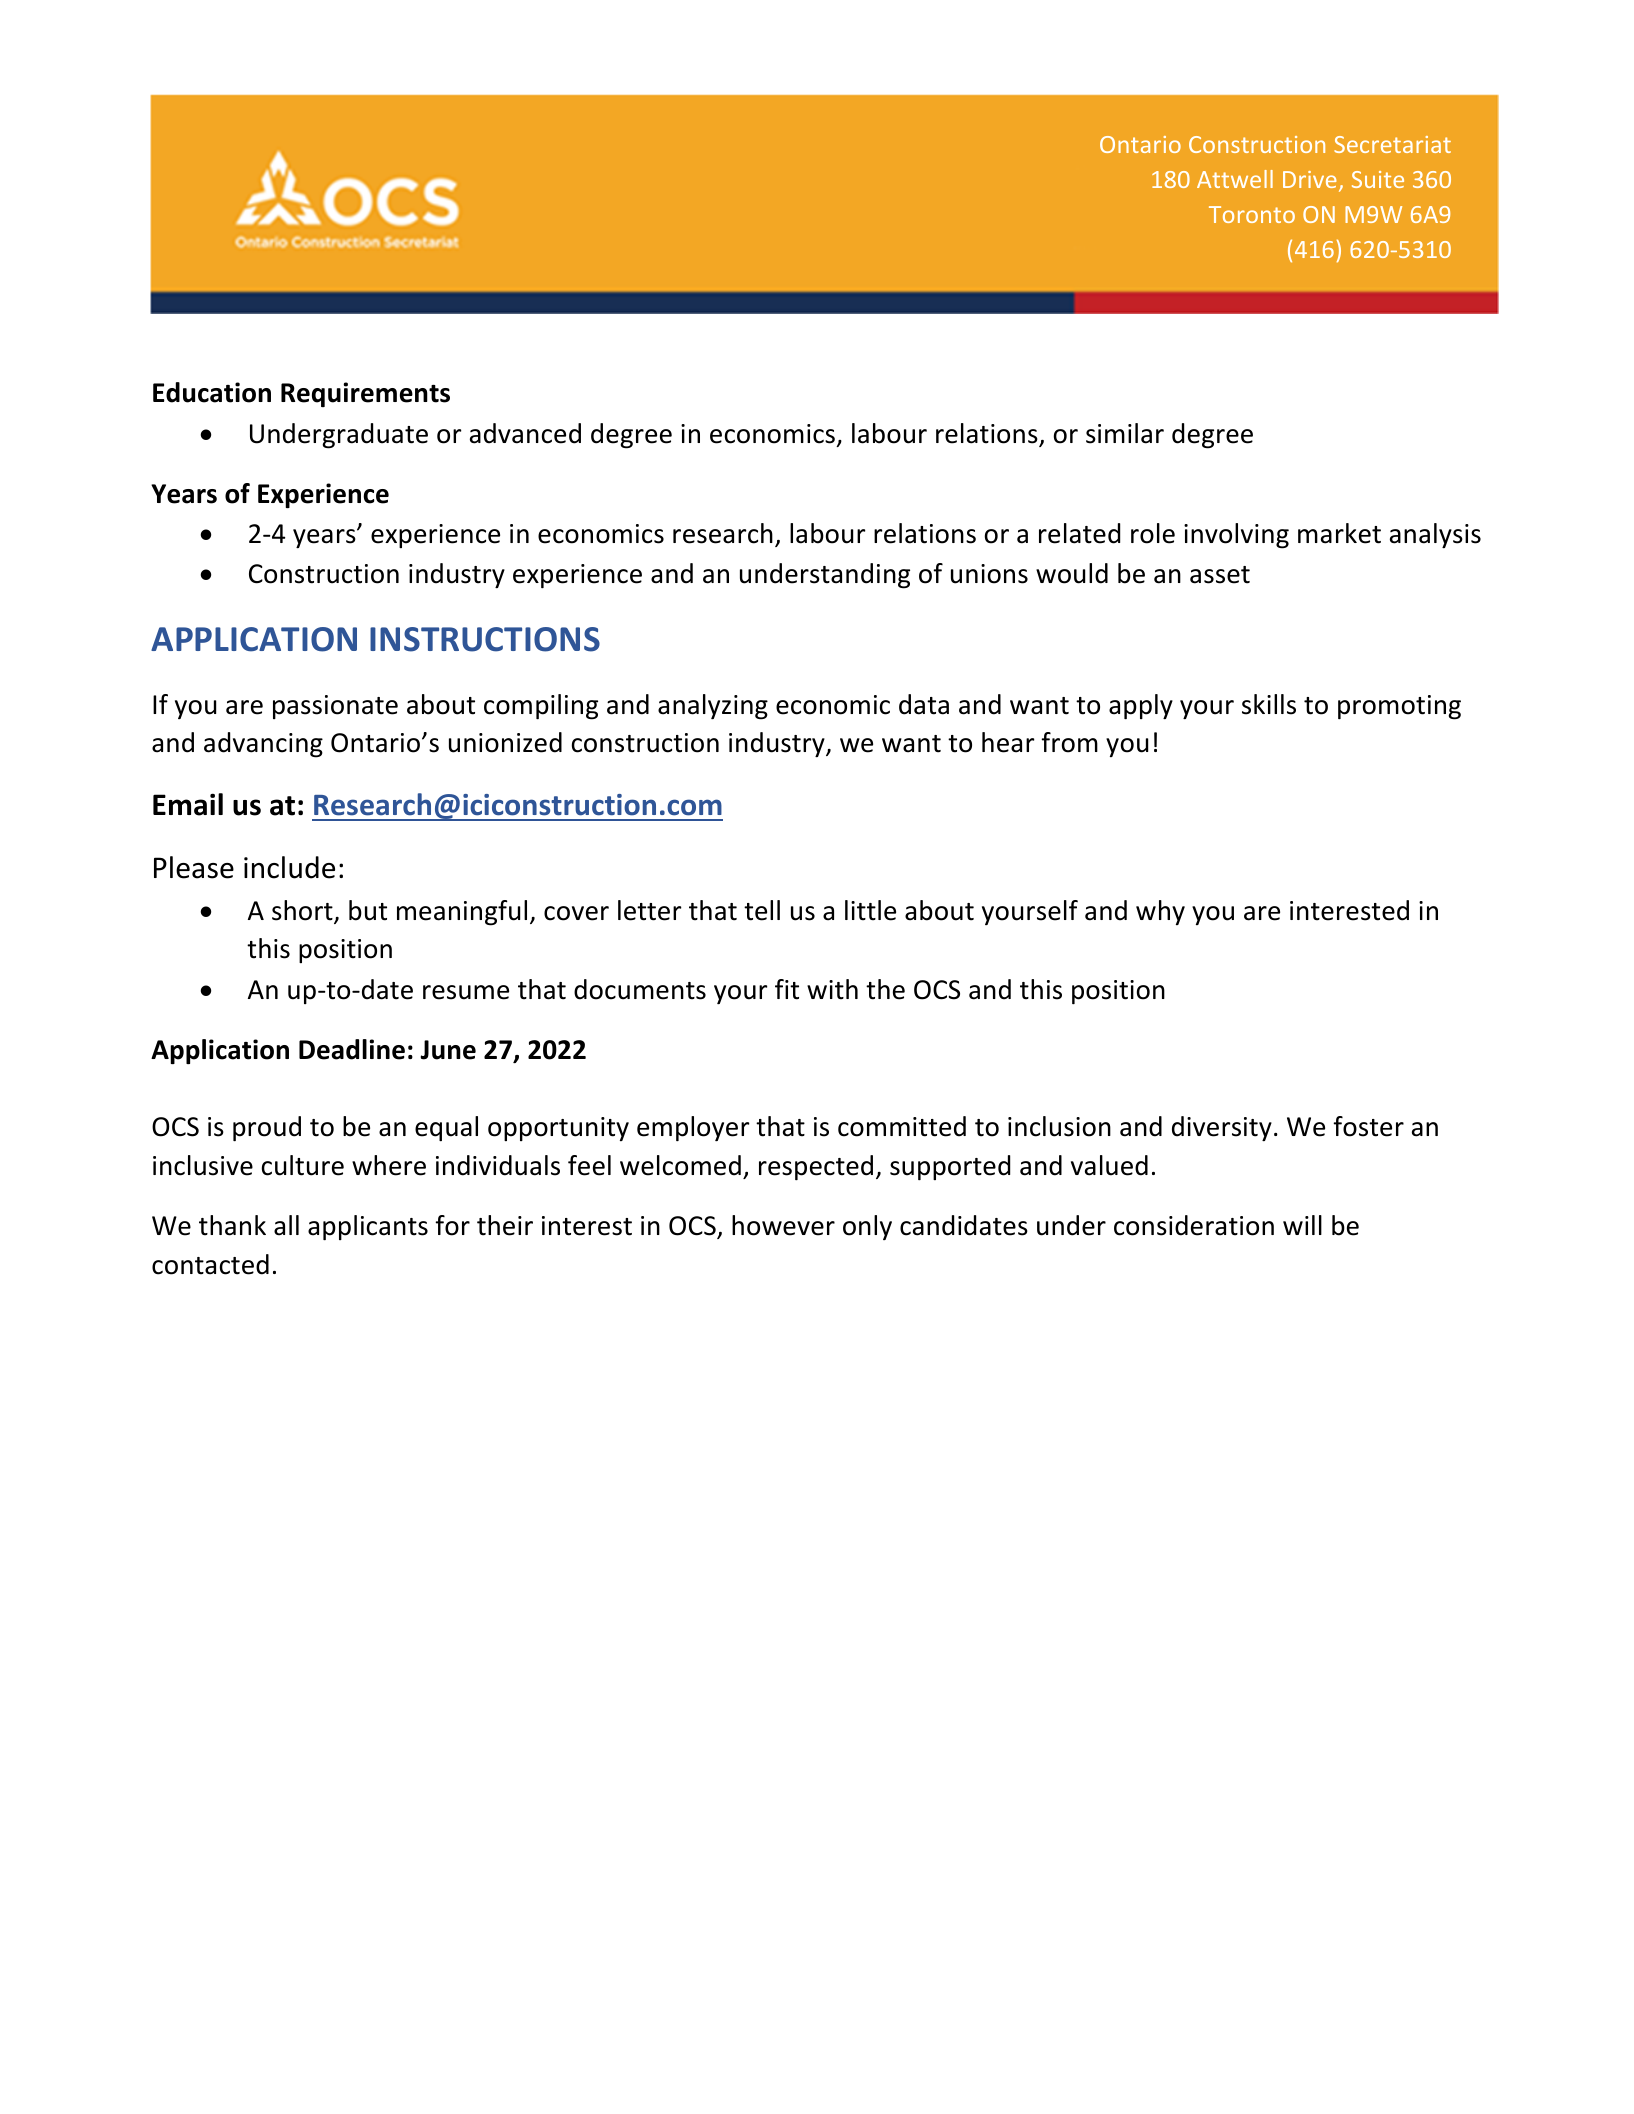  Describe the element at coordinates (365, 394) in the page. I see `Requirements` at that location.
